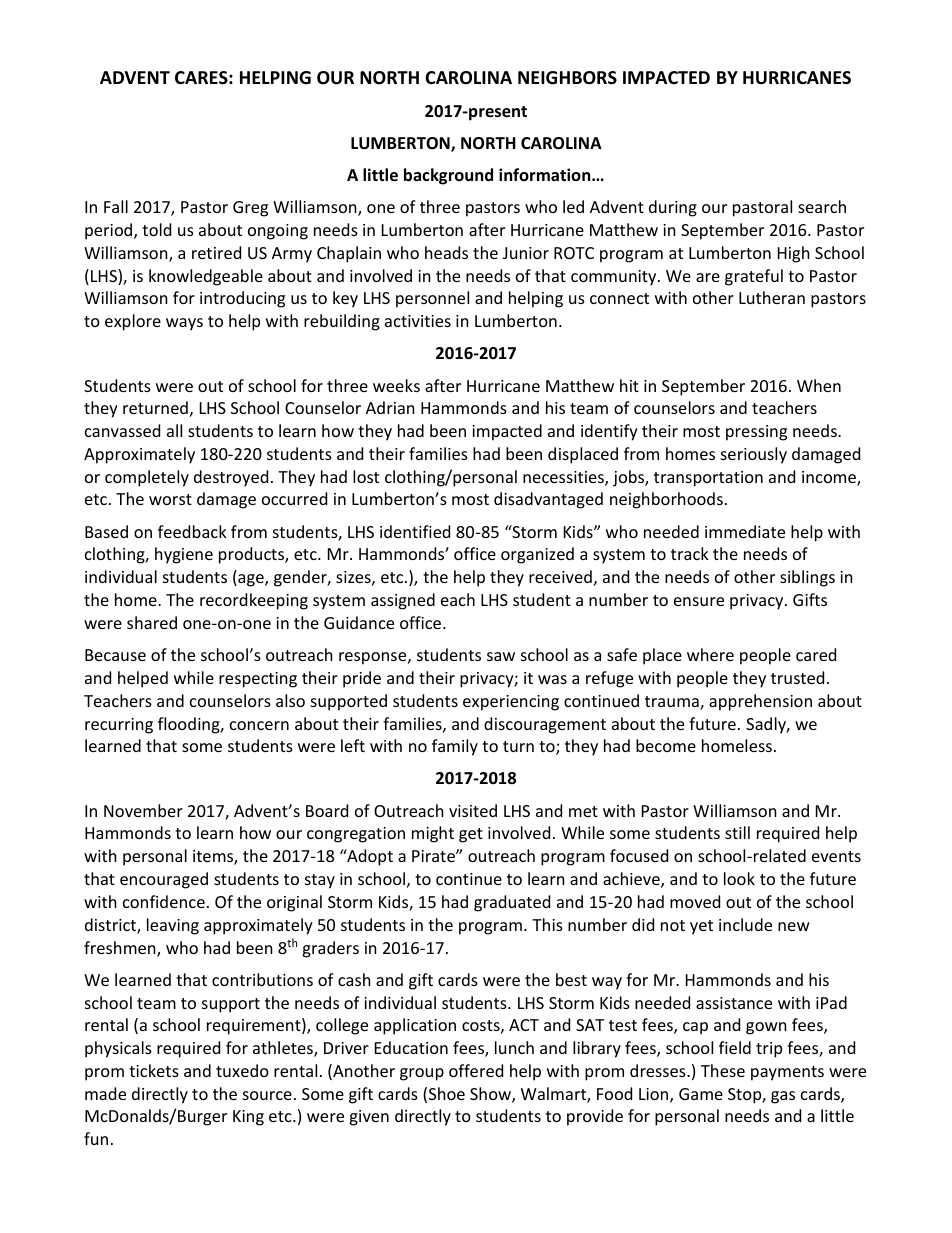 The height and width of the page is (1233, 952). Describe the element at coordinates (476, 1070) in the page. I see `offered` at that location.
